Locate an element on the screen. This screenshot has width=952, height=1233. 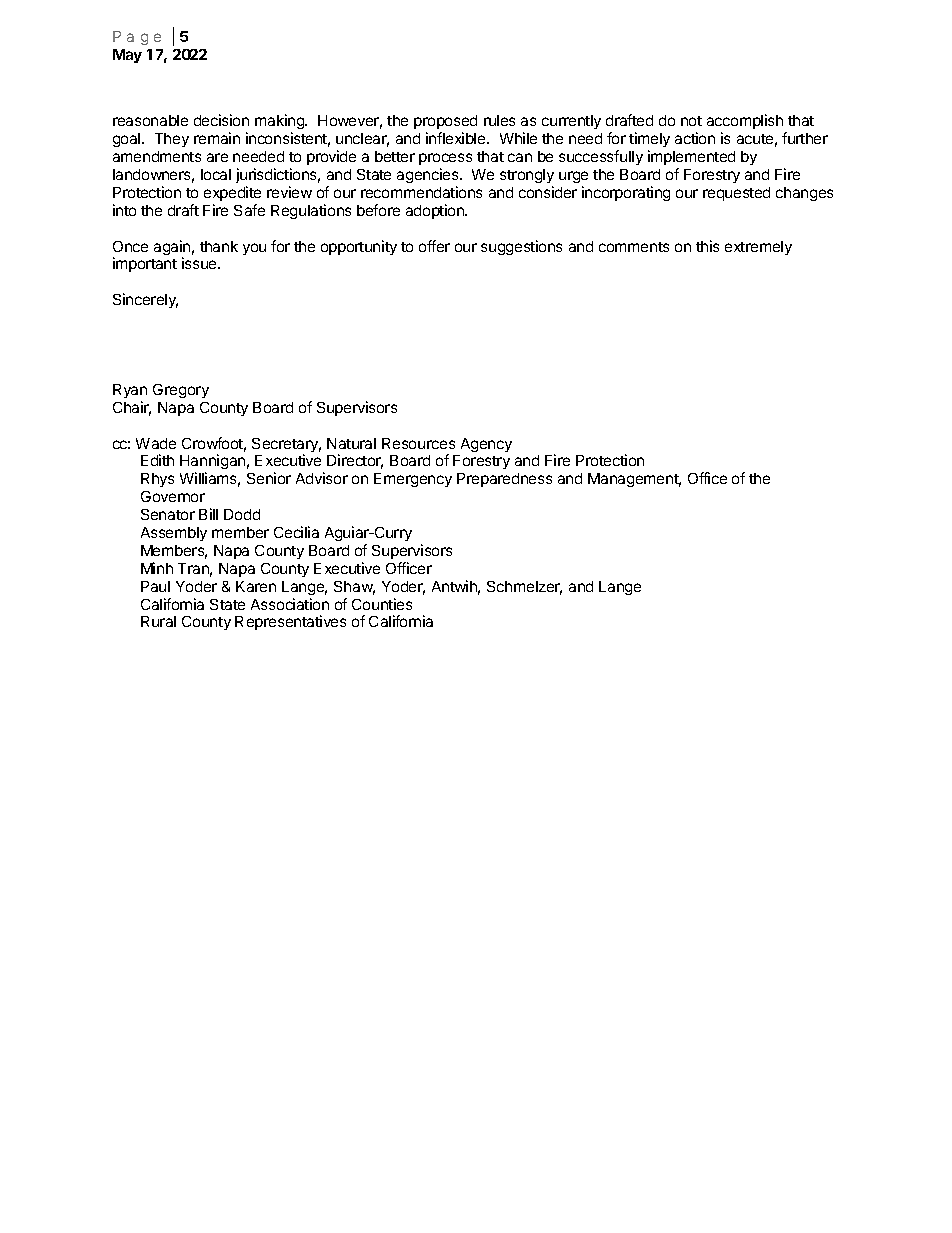
proposed is located at coordinates (445, 122).
